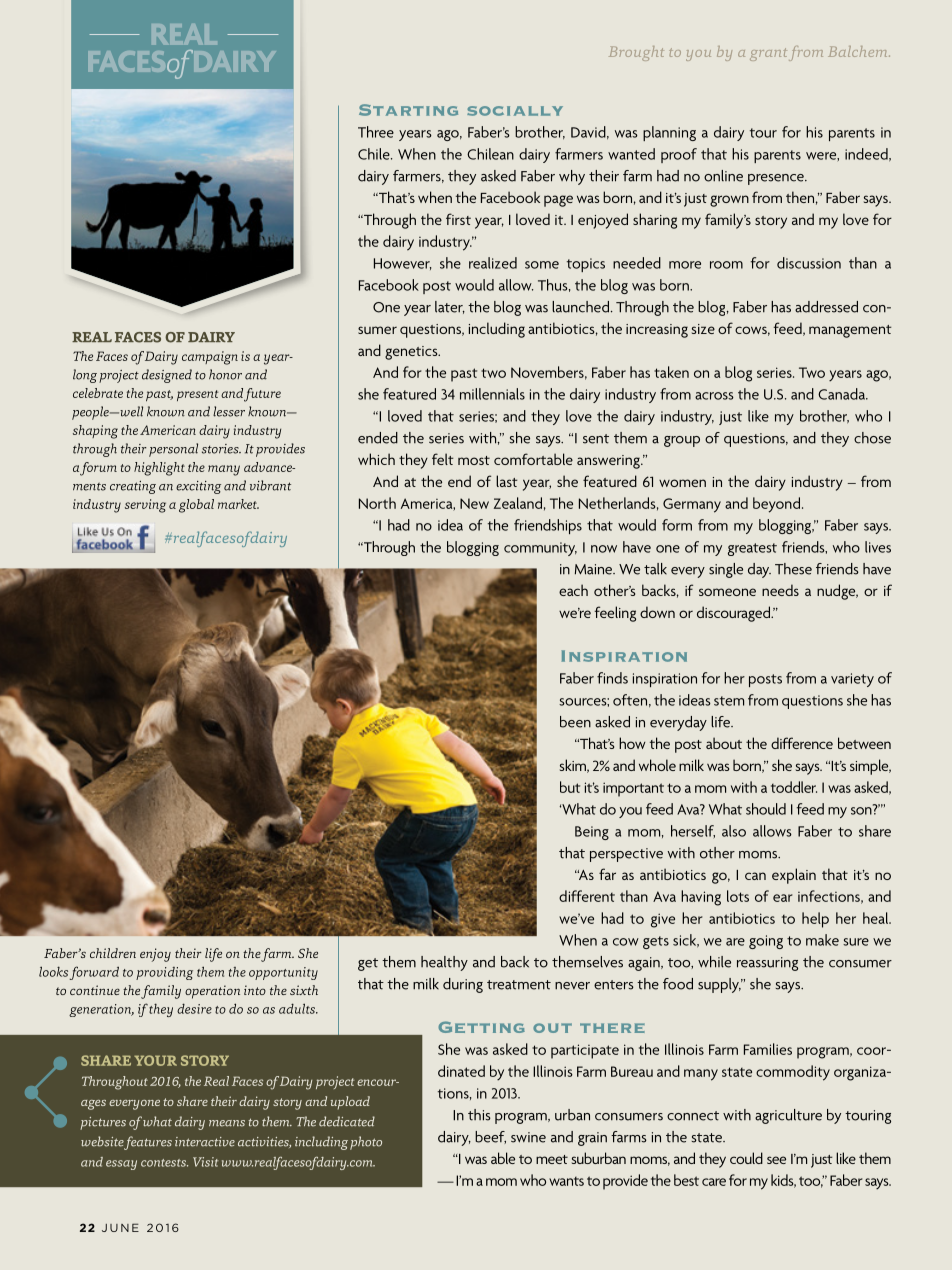  Describe the element at coordinates (780, 590) in the page. I see `needs` at that location.
